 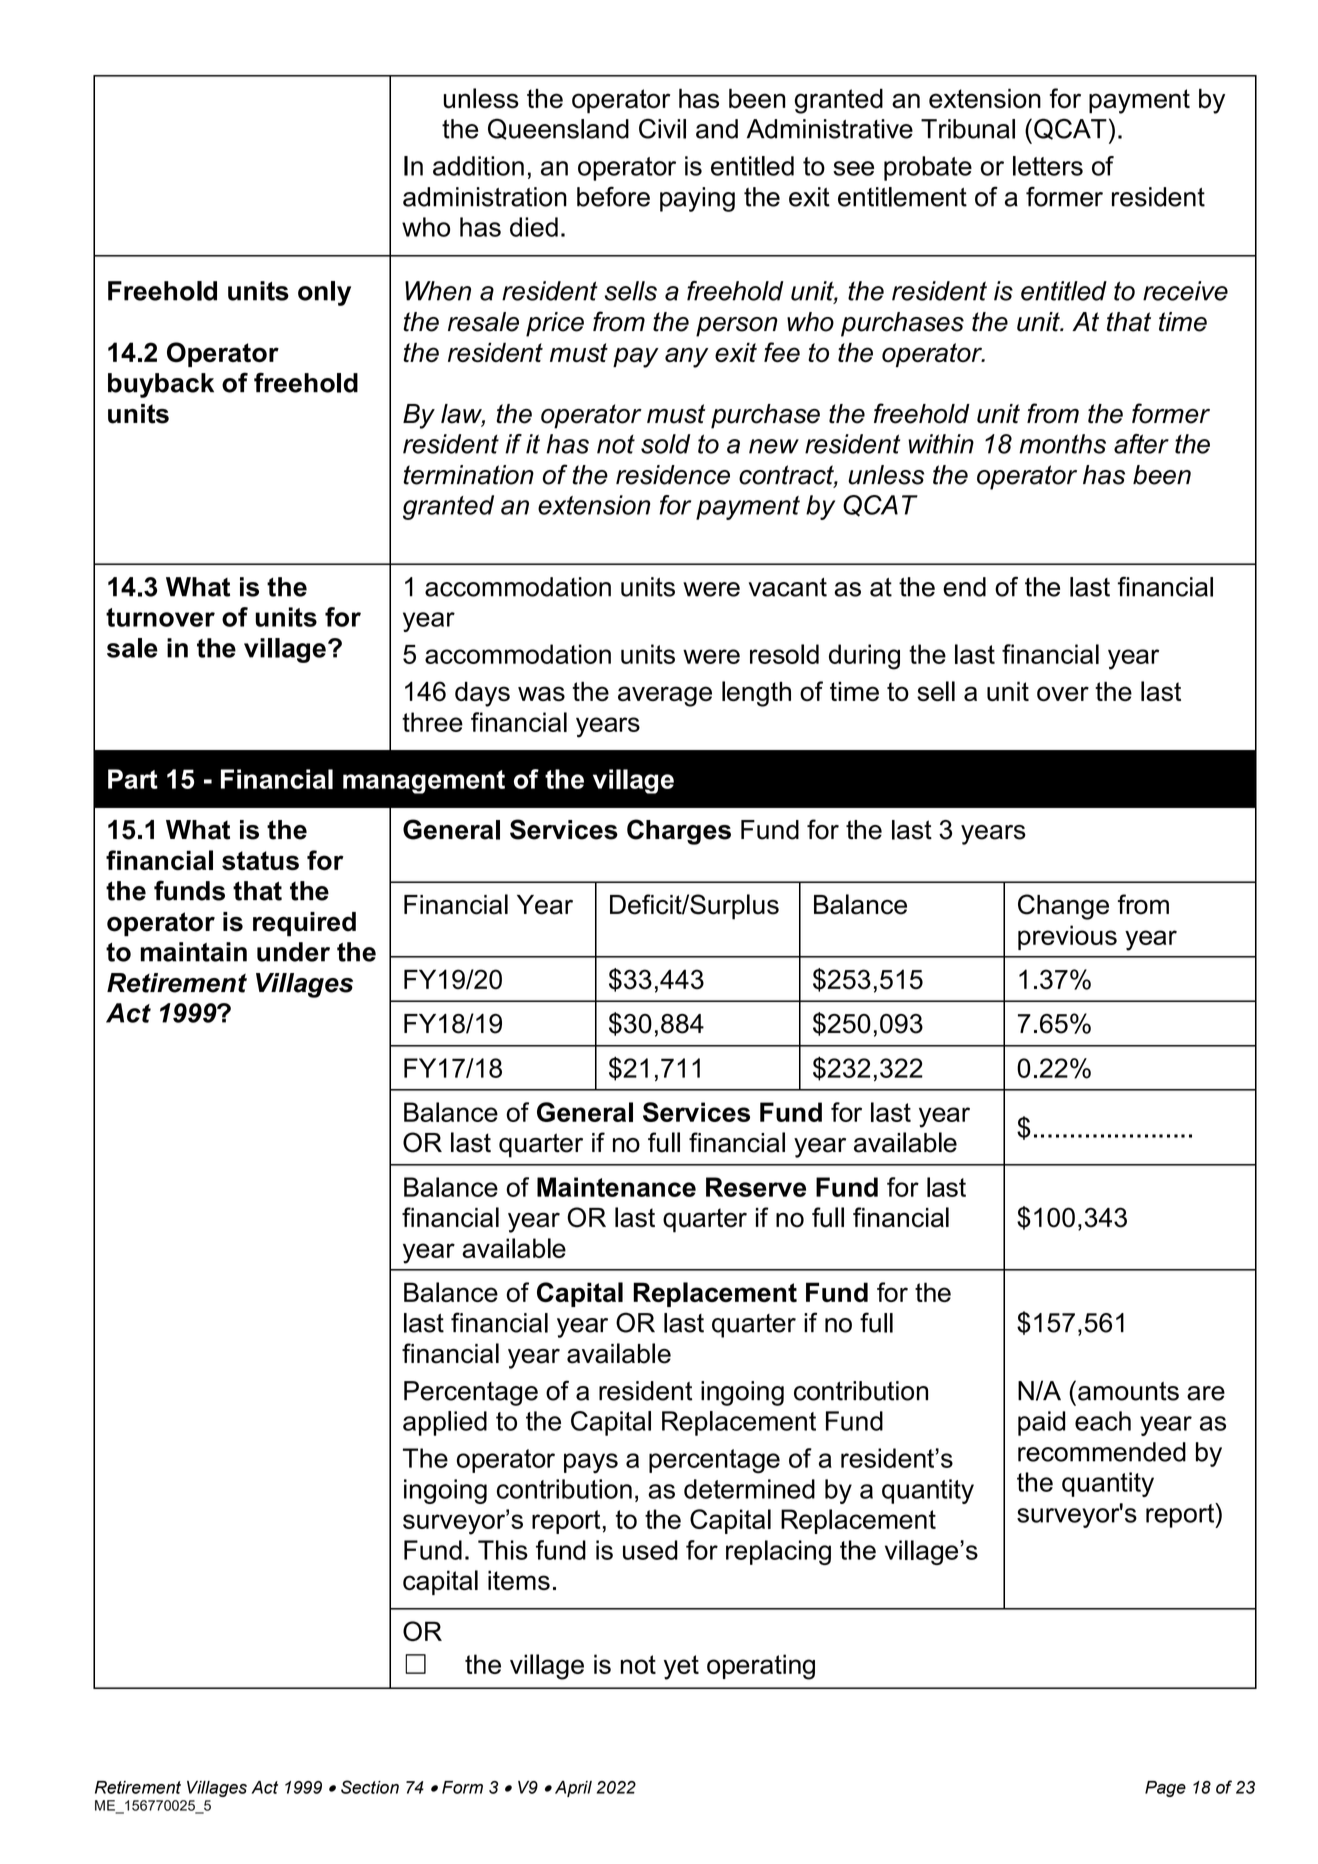 What do you see at coordinates (697, 199) in the document?
I see `paying` at bounding box center [697, 199].
